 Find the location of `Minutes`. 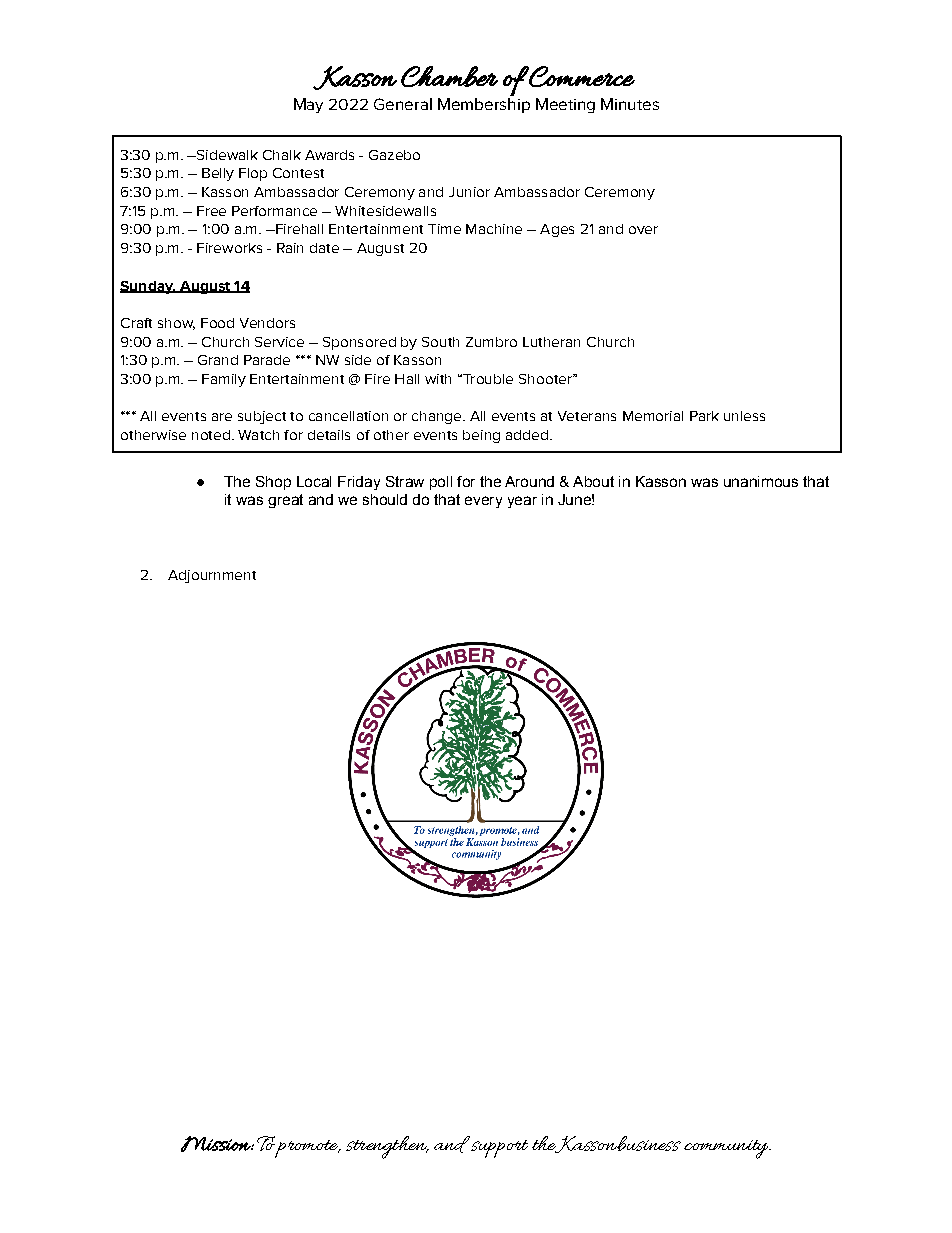

Minutes is located at coordinates (630, 104).
